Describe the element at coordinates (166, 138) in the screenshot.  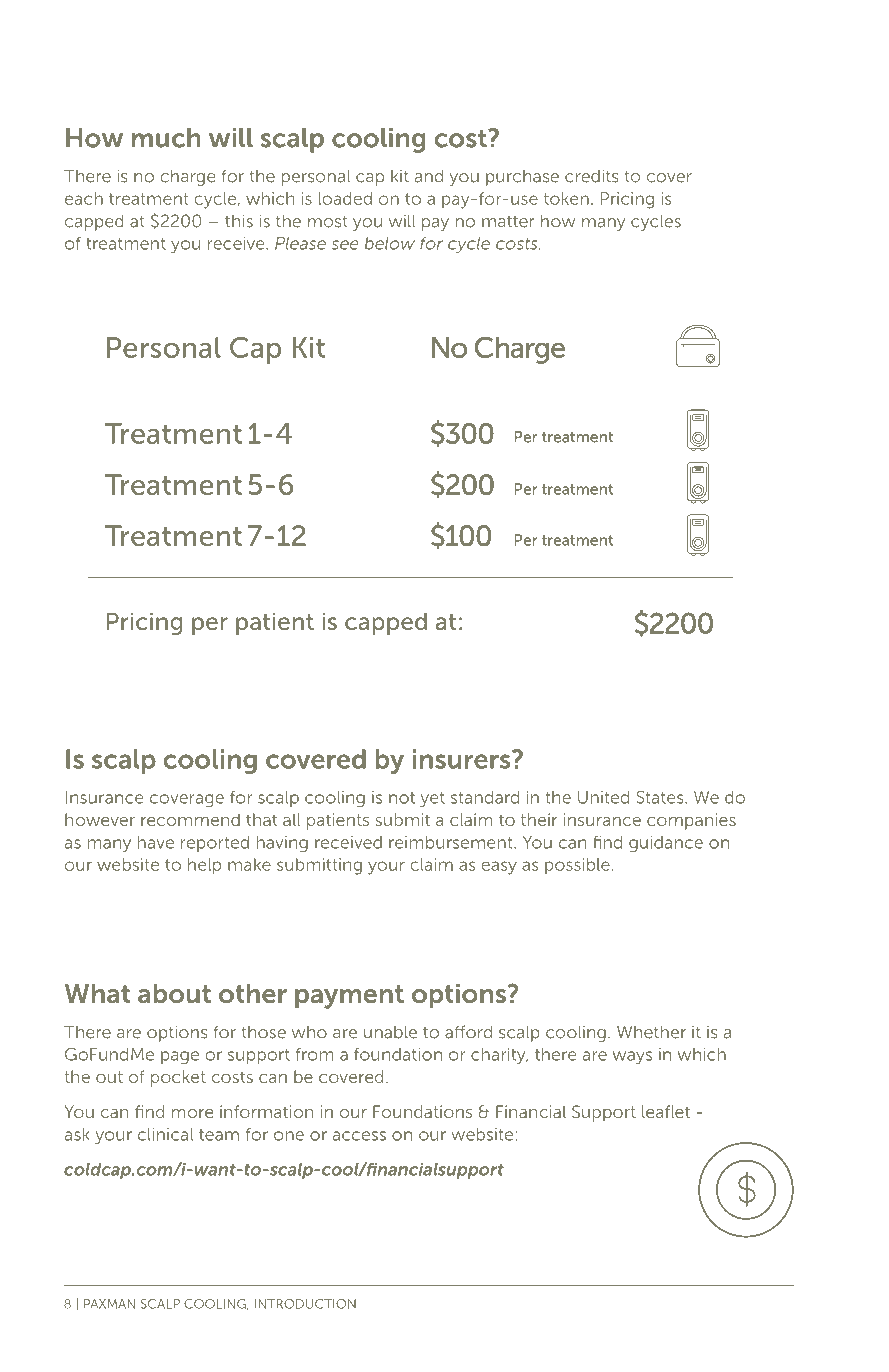
I see `much` at that location.
